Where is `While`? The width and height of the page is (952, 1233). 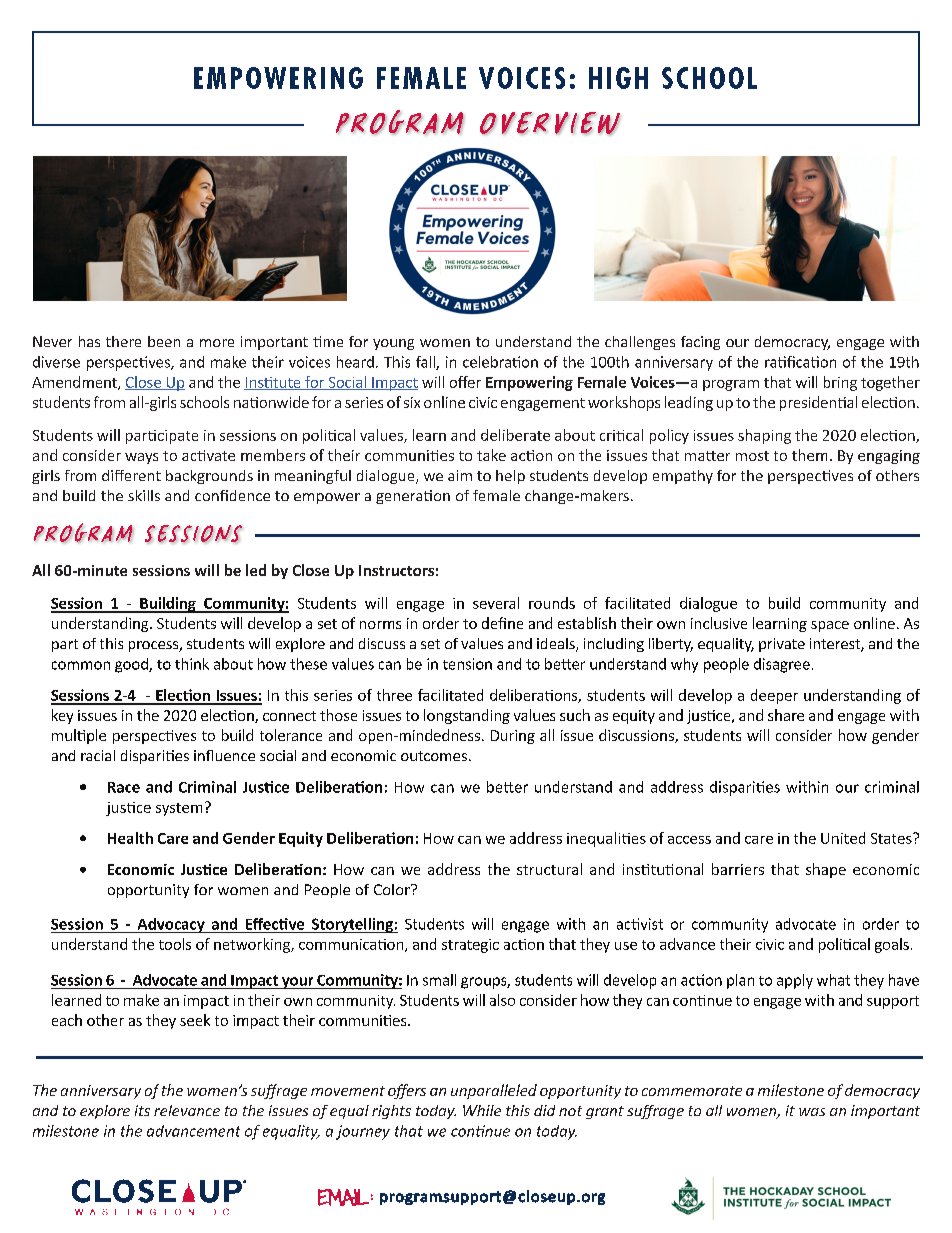 While is located at coordinates (482, 1110).
